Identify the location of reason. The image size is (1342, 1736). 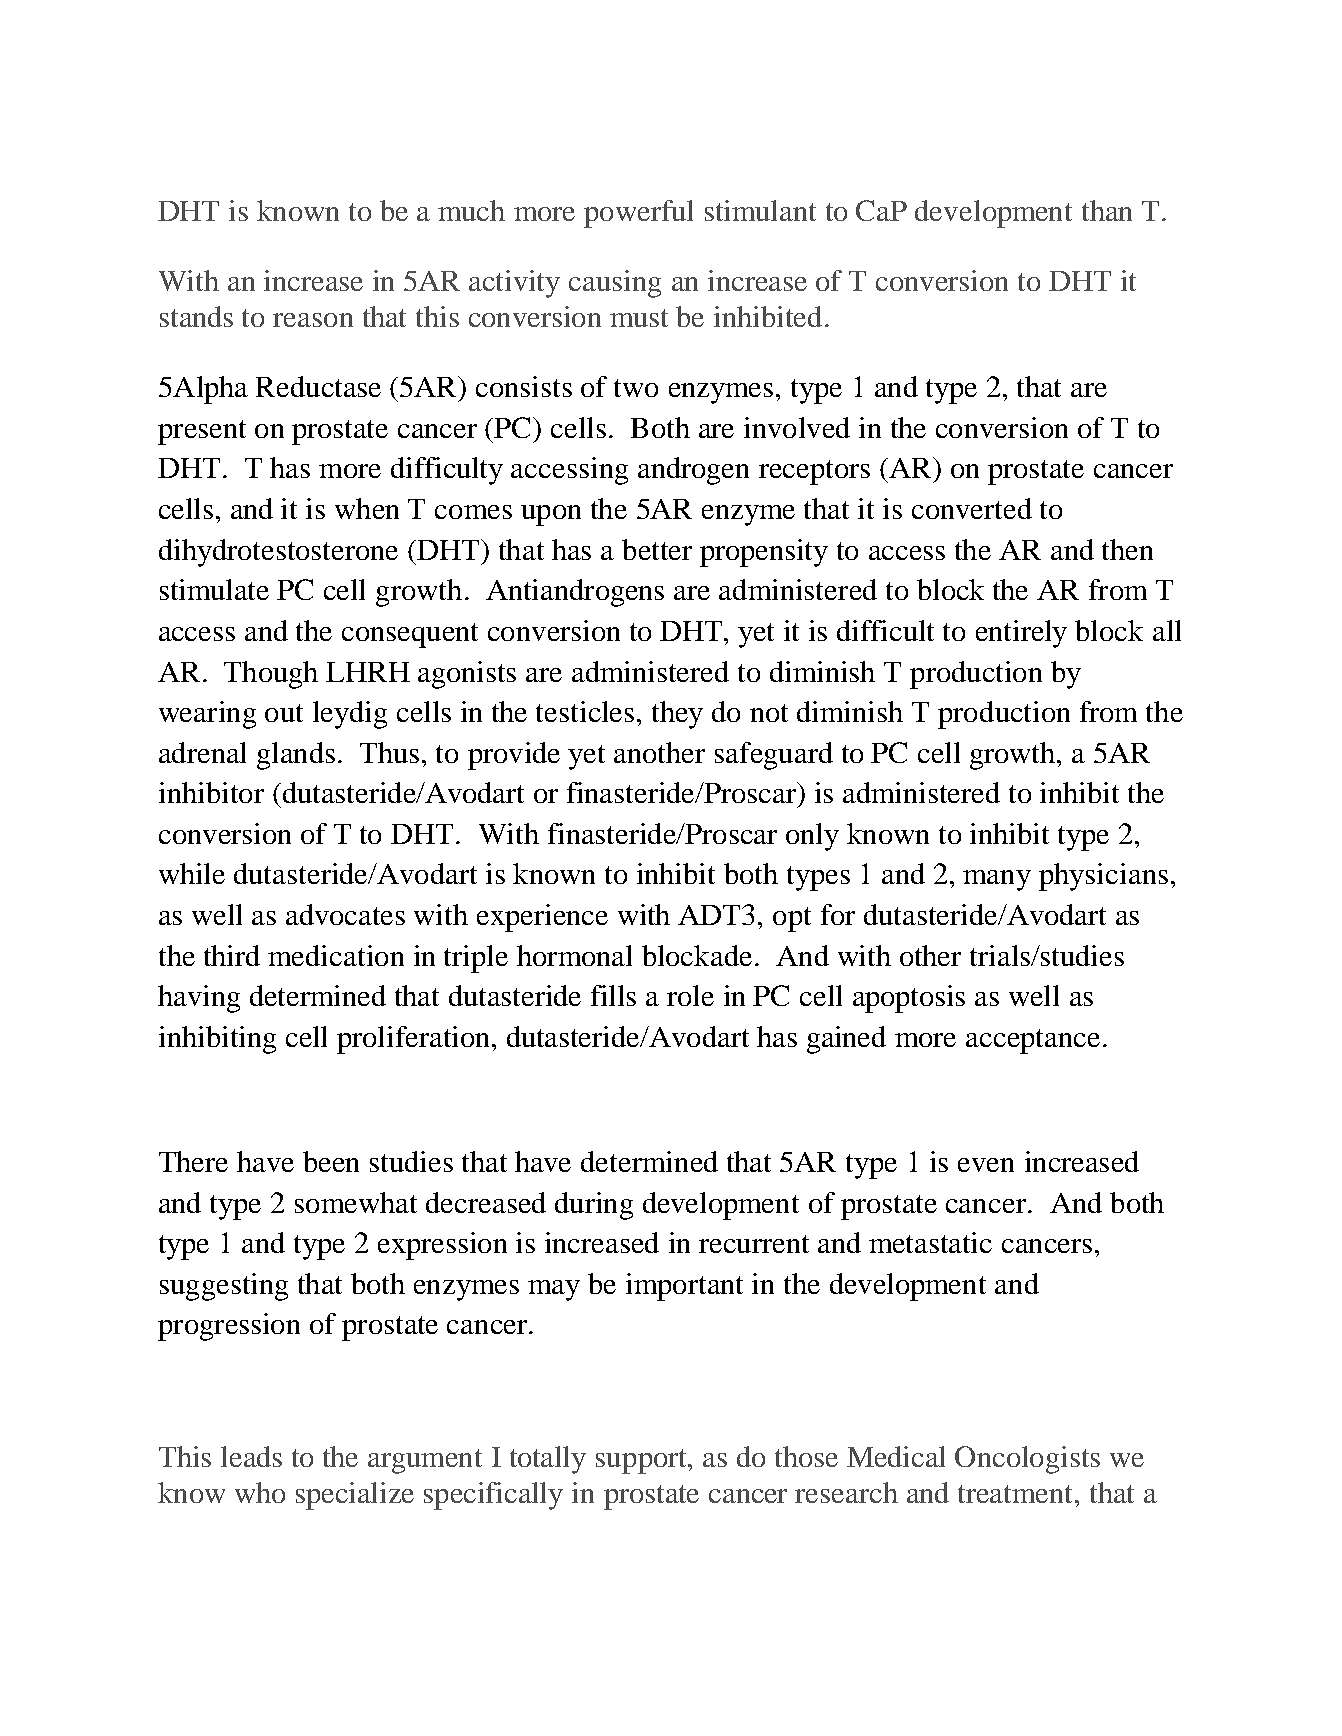
(313, 320).
